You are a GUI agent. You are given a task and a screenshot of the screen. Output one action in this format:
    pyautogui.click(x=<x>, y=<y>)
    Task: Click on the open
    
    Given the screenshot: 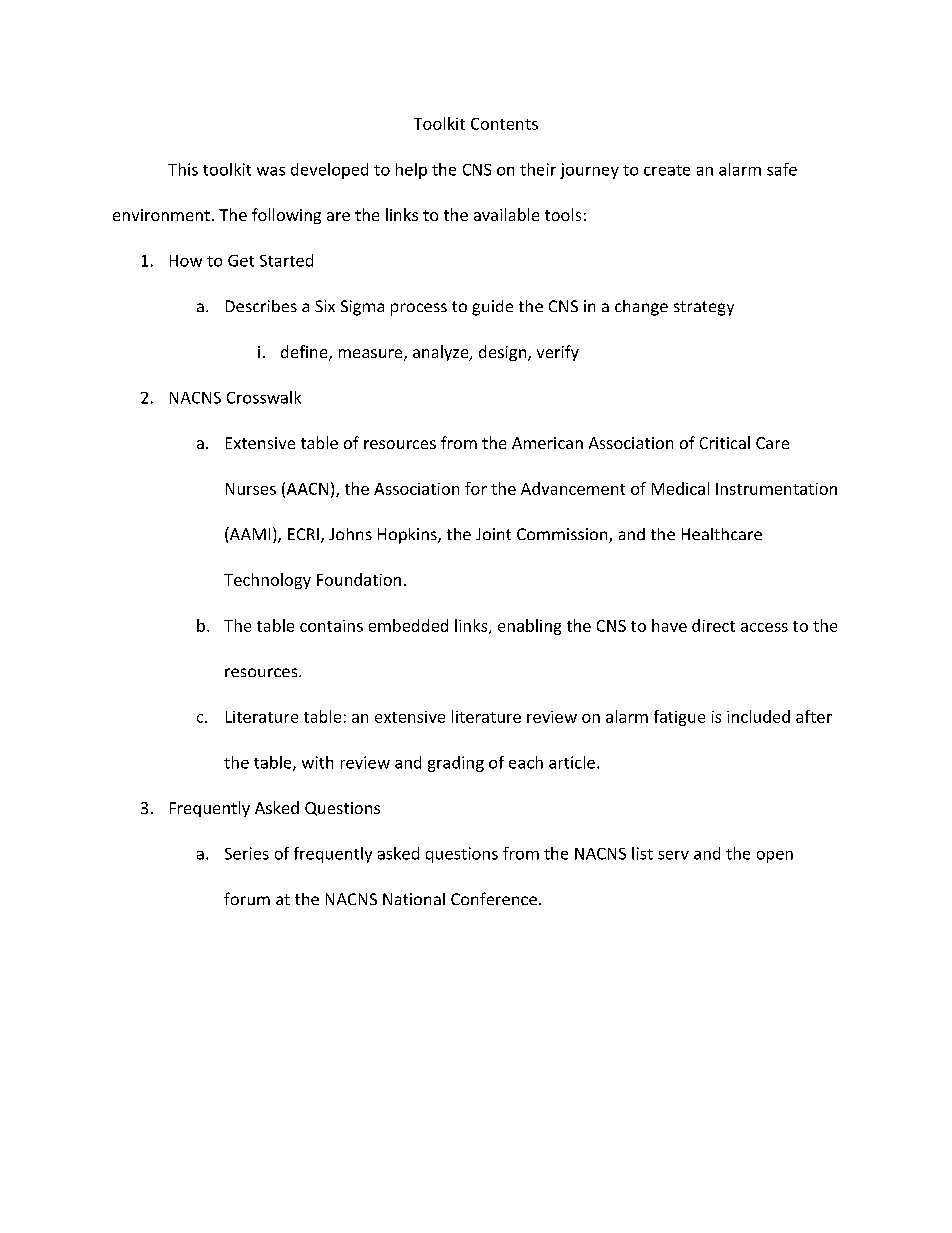 What is the action you would take?
    pyautogui.click(x=775, y=857)
